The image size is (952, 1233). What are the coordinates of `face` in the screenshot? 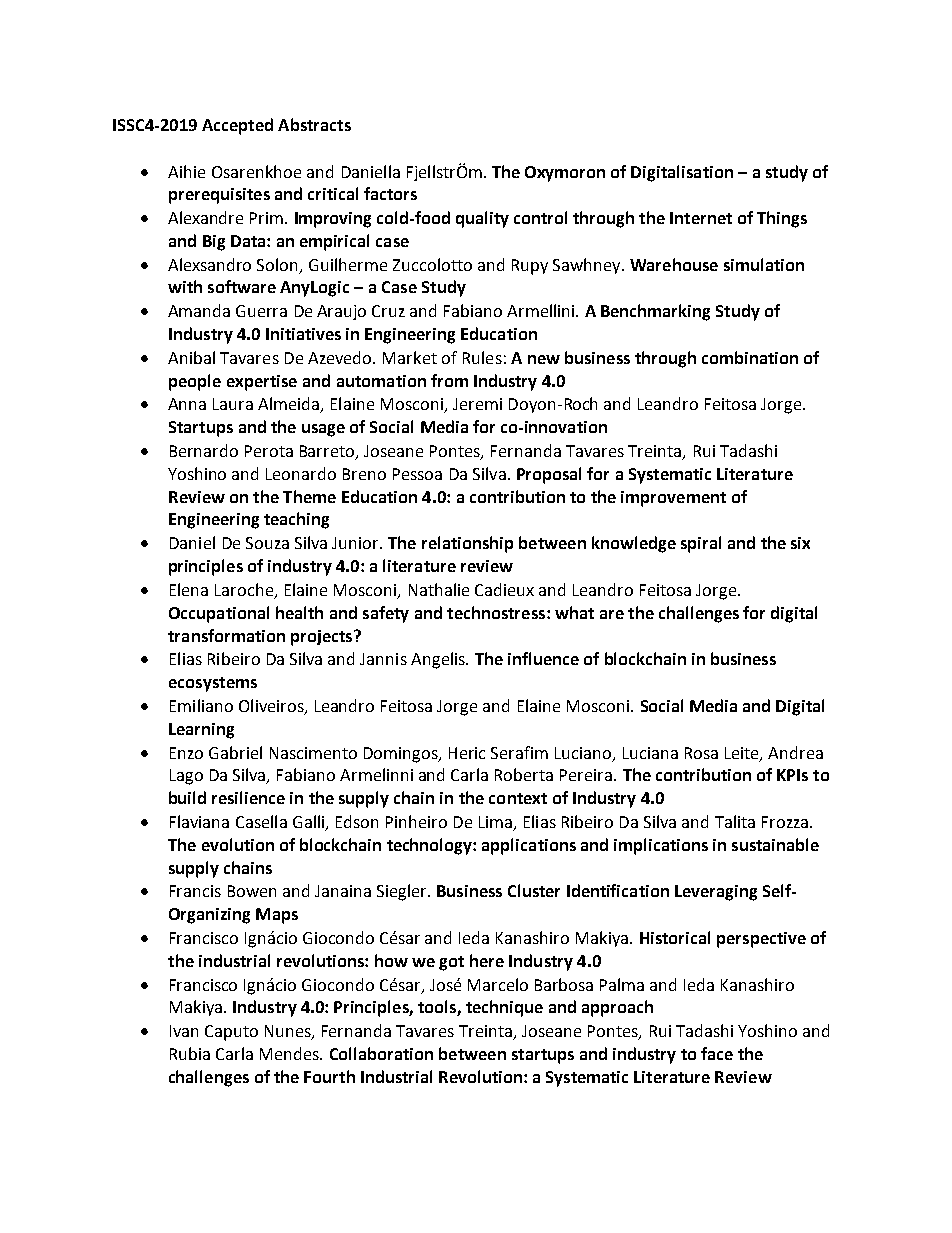 It's located at (717, 1053).
